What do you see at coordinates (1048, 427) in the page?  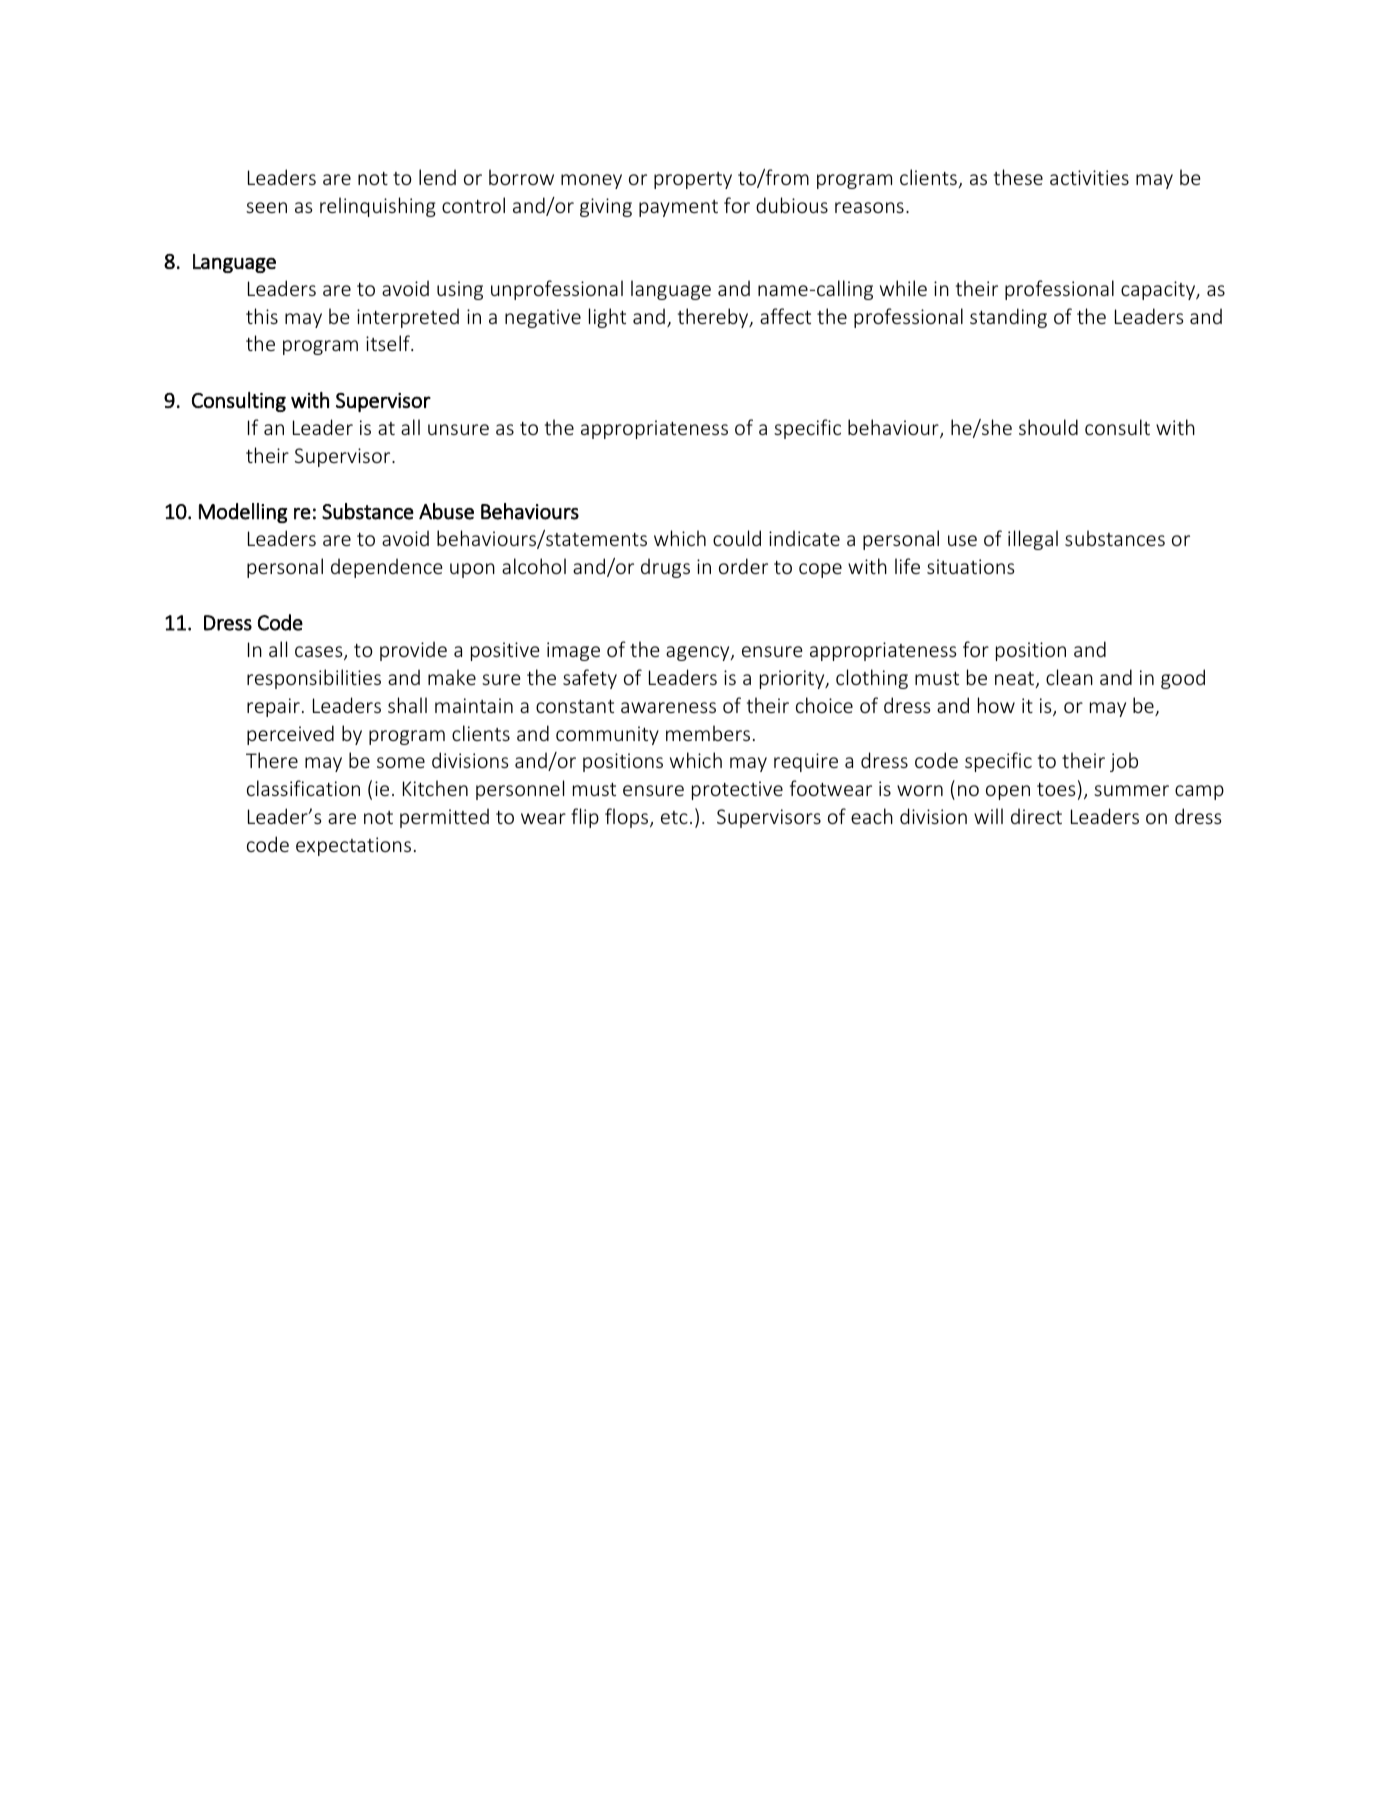 I see `should` at bounding box center [1048, 427].
